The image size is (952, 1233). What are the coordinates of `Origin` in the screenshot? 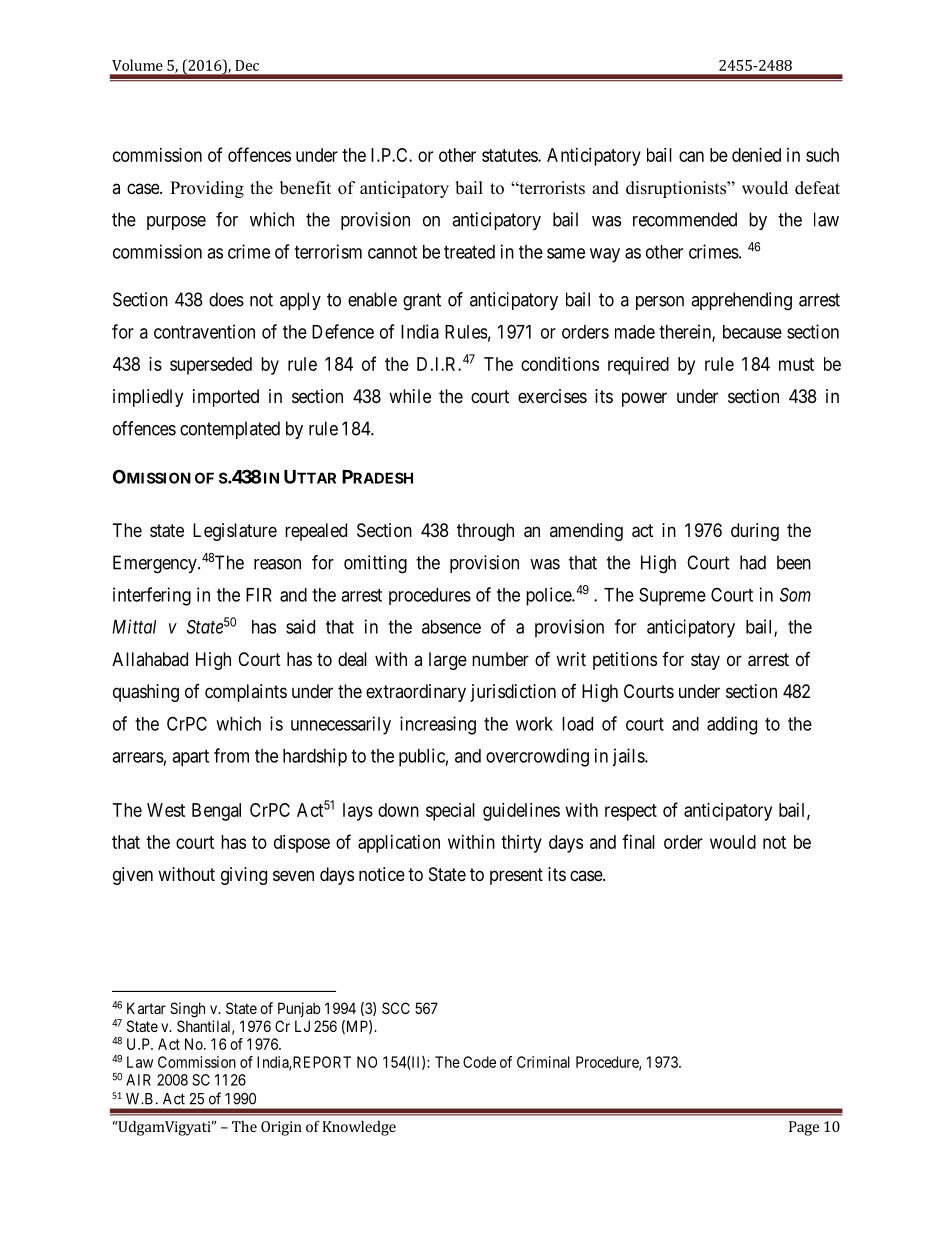 It's located at (281, 1128).
